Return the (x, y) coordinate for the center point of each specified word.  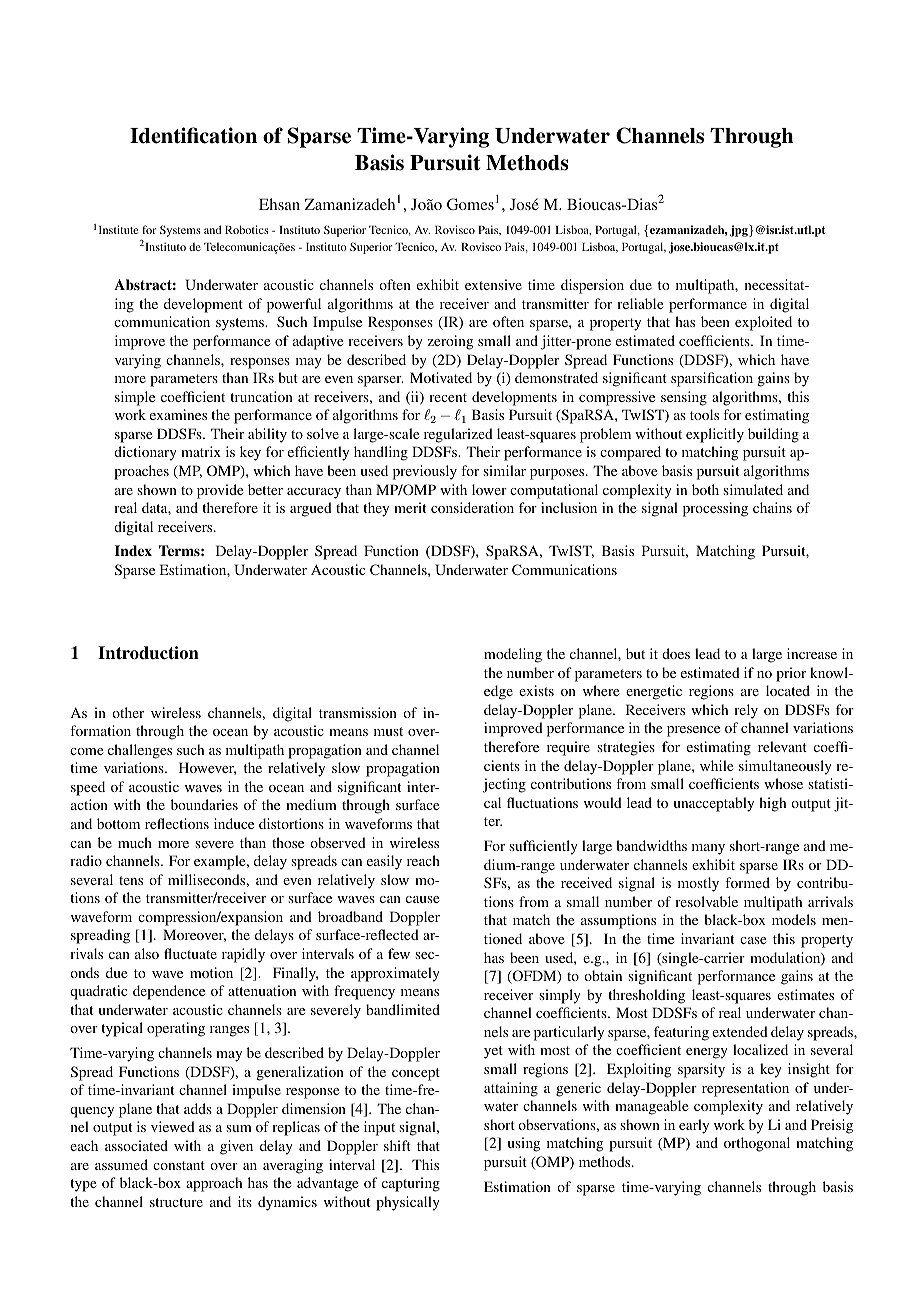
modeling (513, 655)
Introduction (148, 653)
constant (179, 1165)
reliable (640, 303)
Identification (193, 135)
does (676, 653)
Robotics (247, 229)
